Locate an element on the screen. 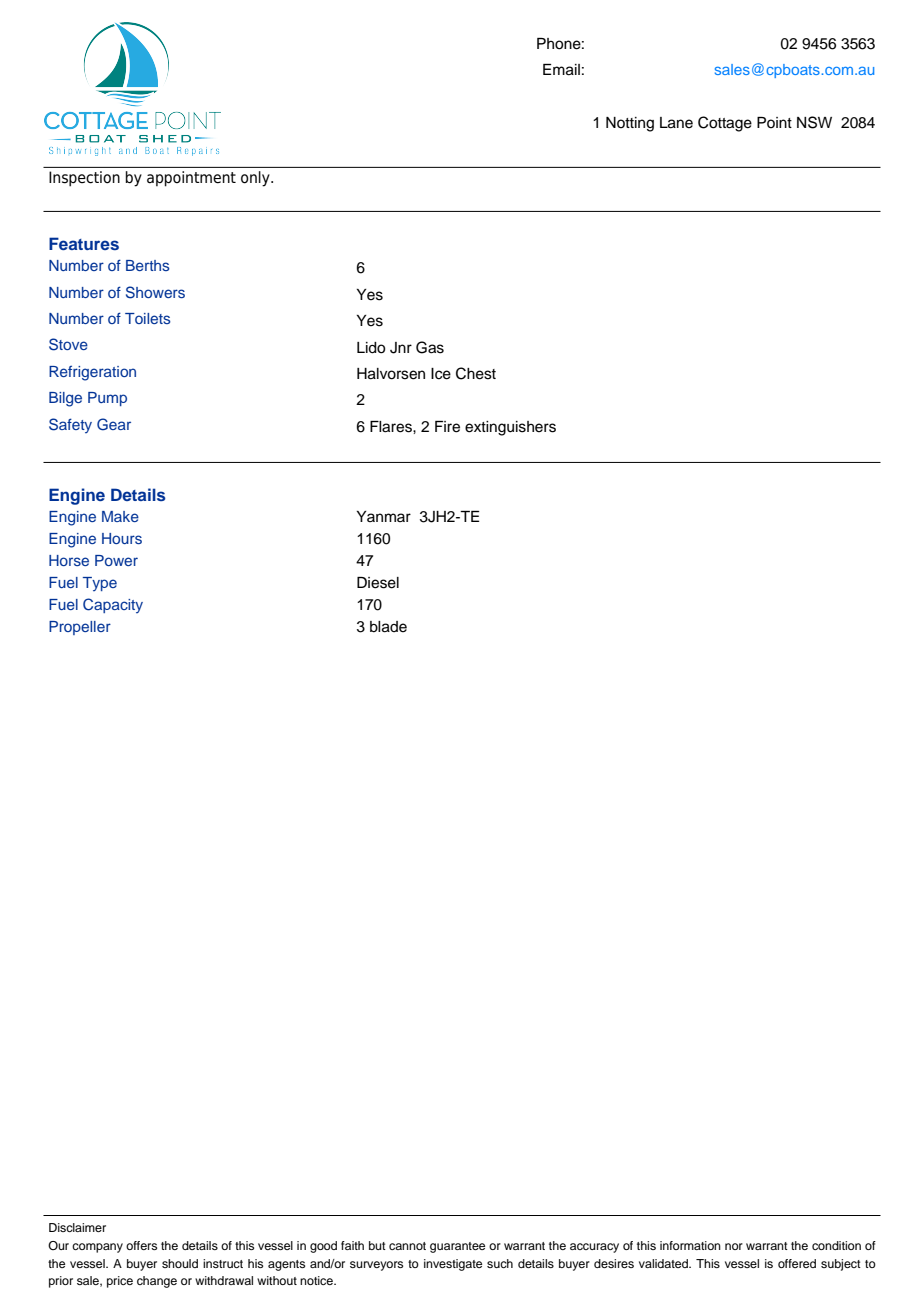 The image size is (924, 1308). extinguishers is located at coordinates (510, 428).
